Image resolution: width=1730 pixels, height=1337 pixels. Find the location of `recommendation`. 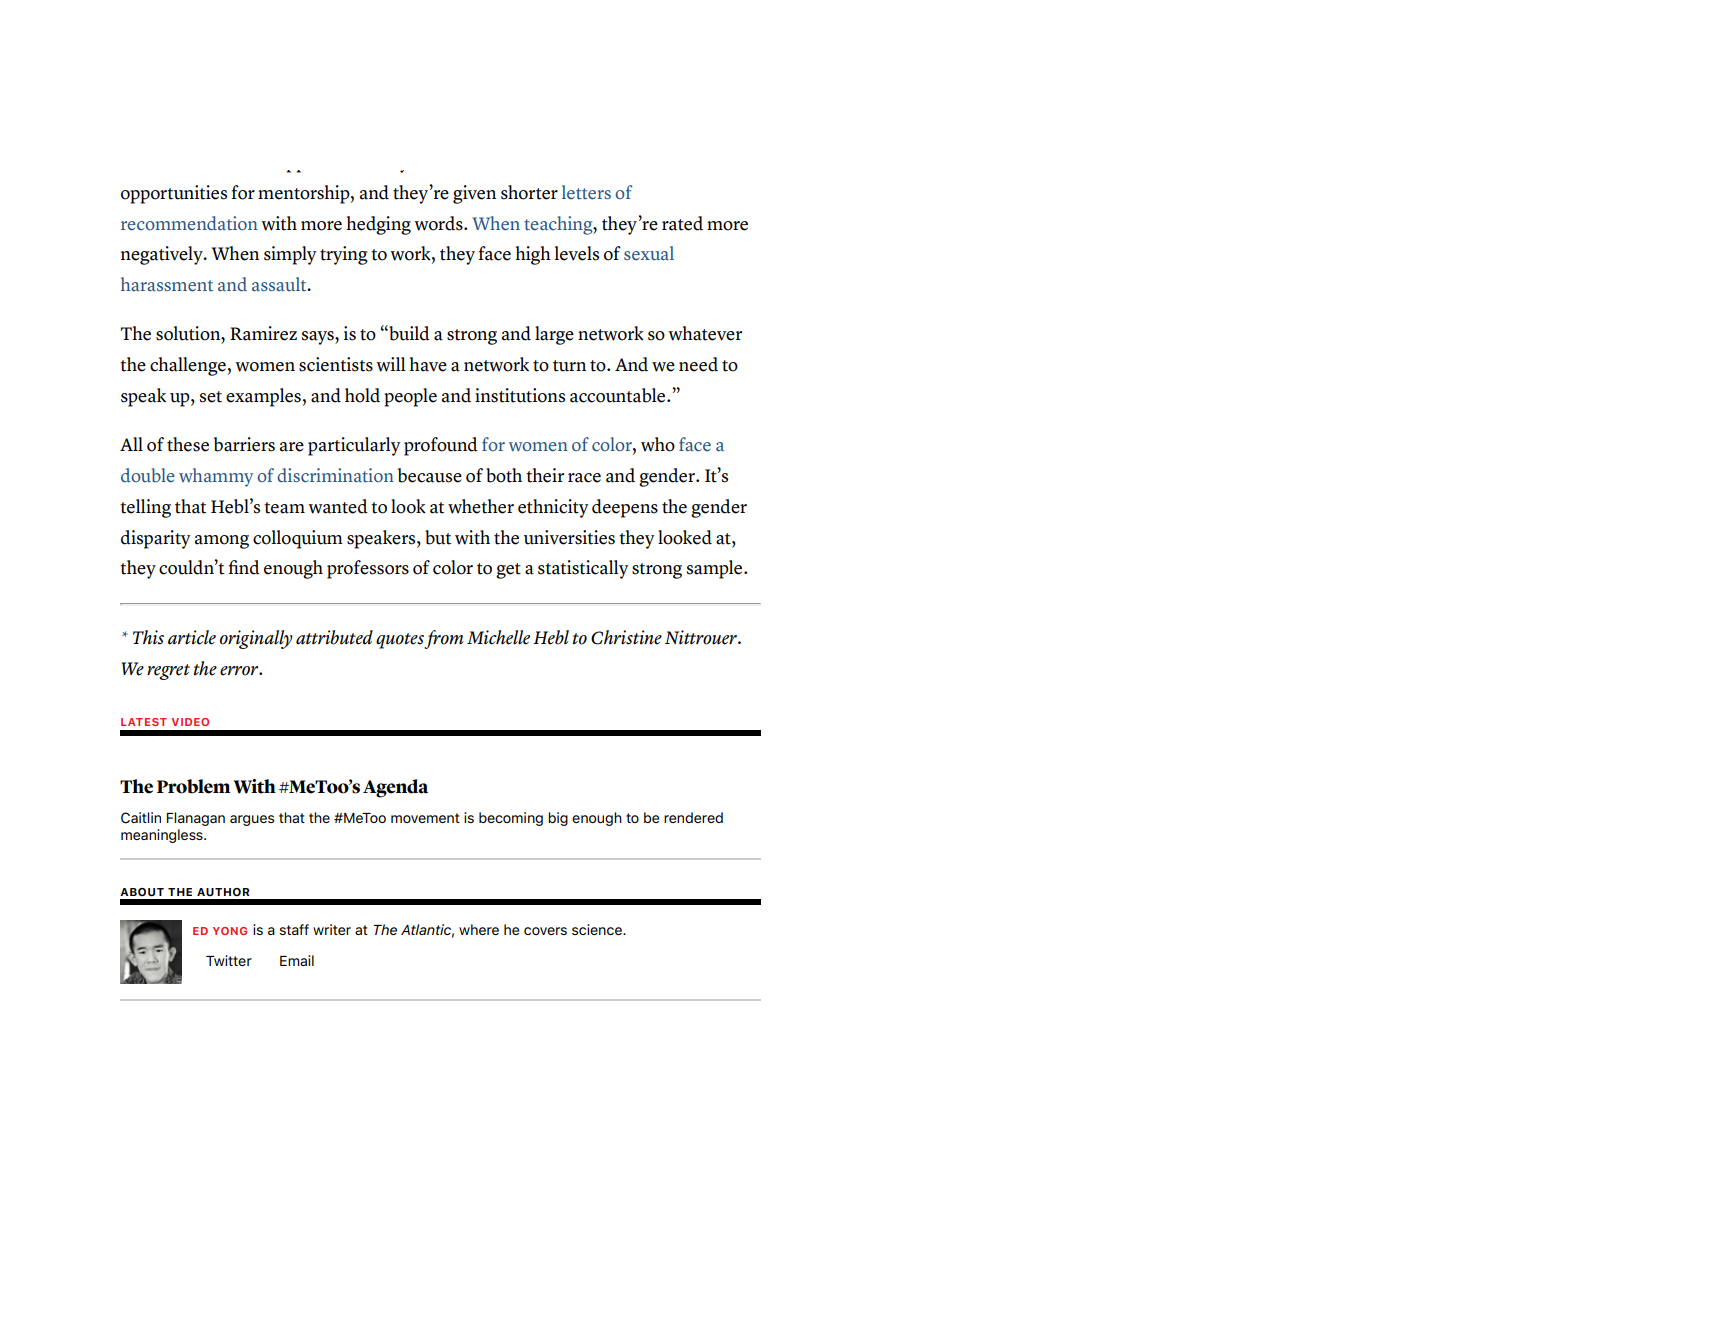

recommendation is located at coordinates (189, 223).
